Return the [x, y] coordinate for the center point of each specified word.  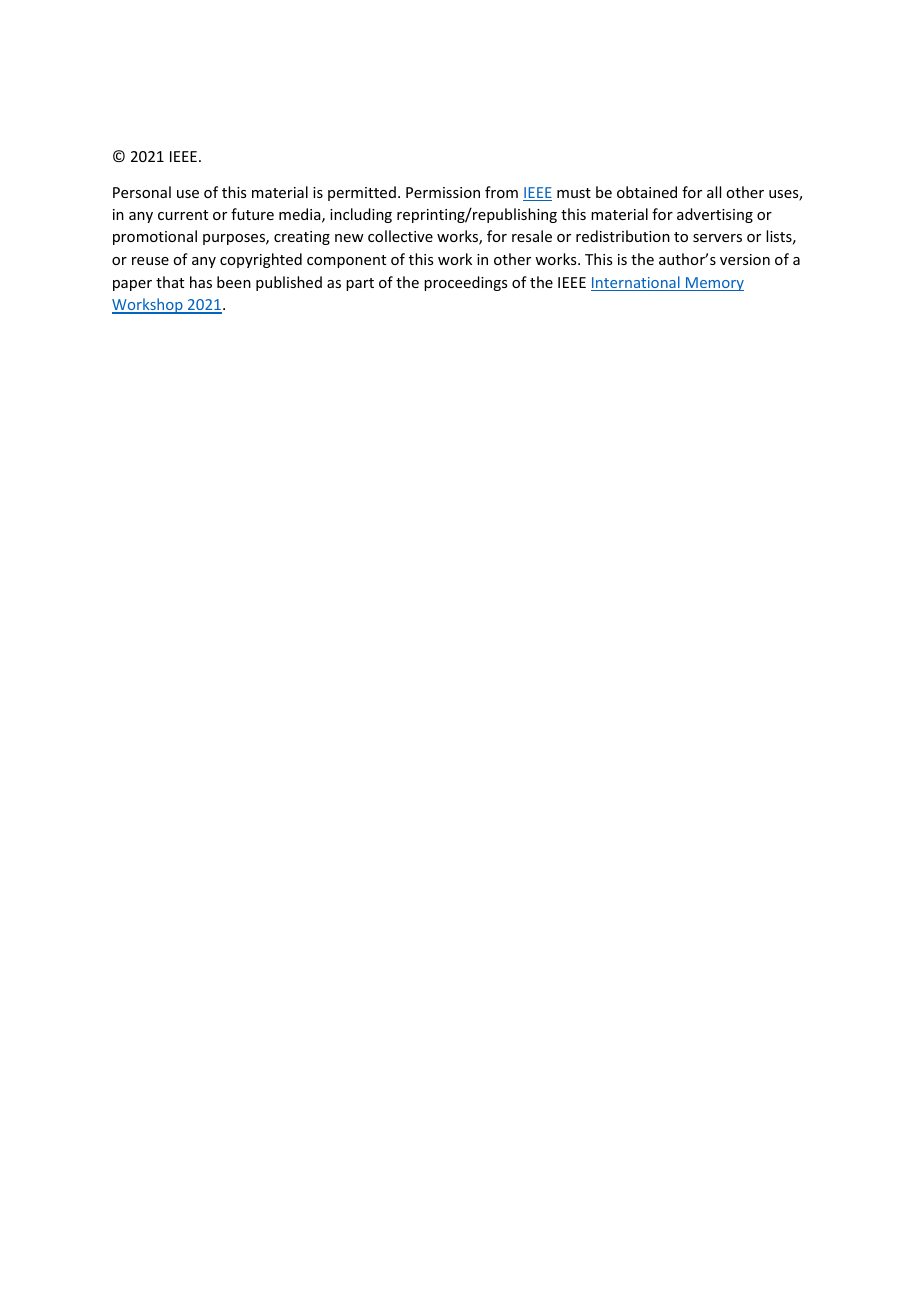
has [201, 282]
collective [400, 236]
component [346, 261]
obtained [647, 192]
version [745, 259]
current [183, 215]
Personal [142, 192]
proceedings [465, 283]
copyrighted [261, 260]
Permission [443, 192]
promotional [155, 237]
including [361, 215]
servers [717, 238]
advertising [715, 215]
